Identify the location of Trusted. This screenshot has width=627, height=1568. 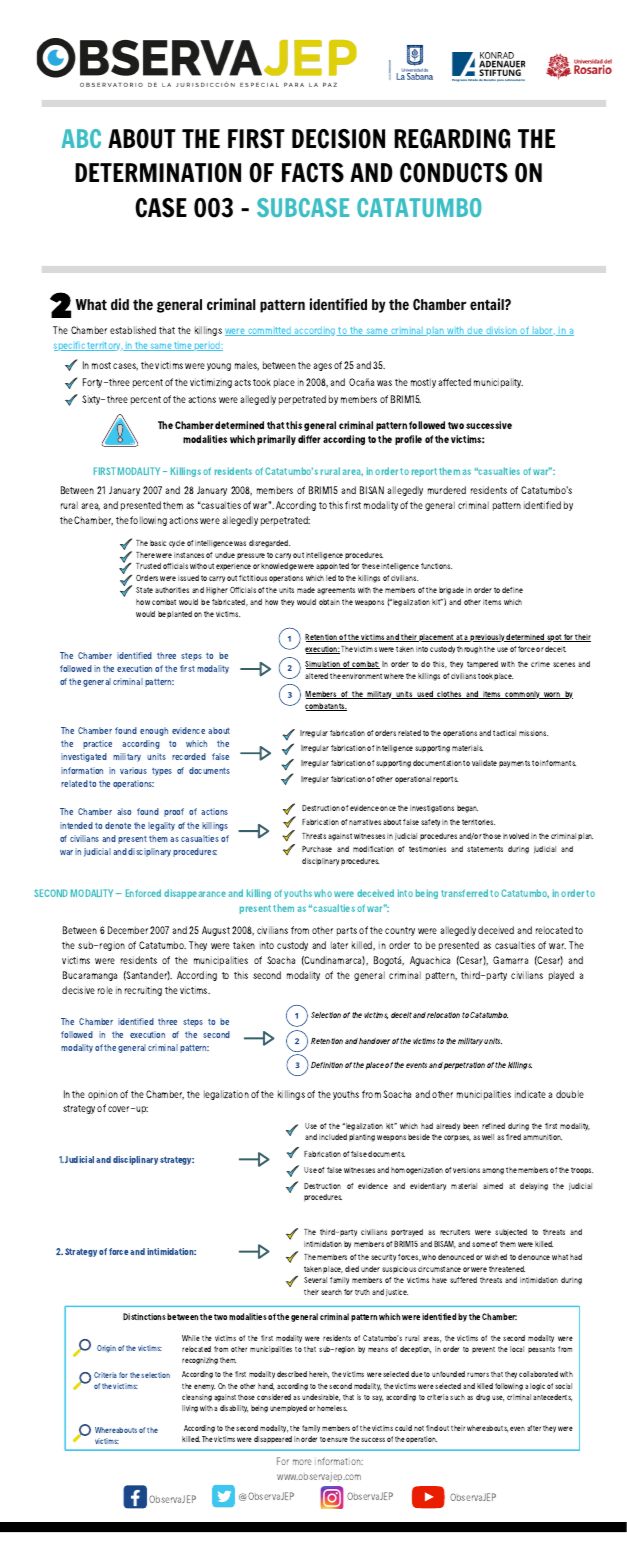
(148, 566).
